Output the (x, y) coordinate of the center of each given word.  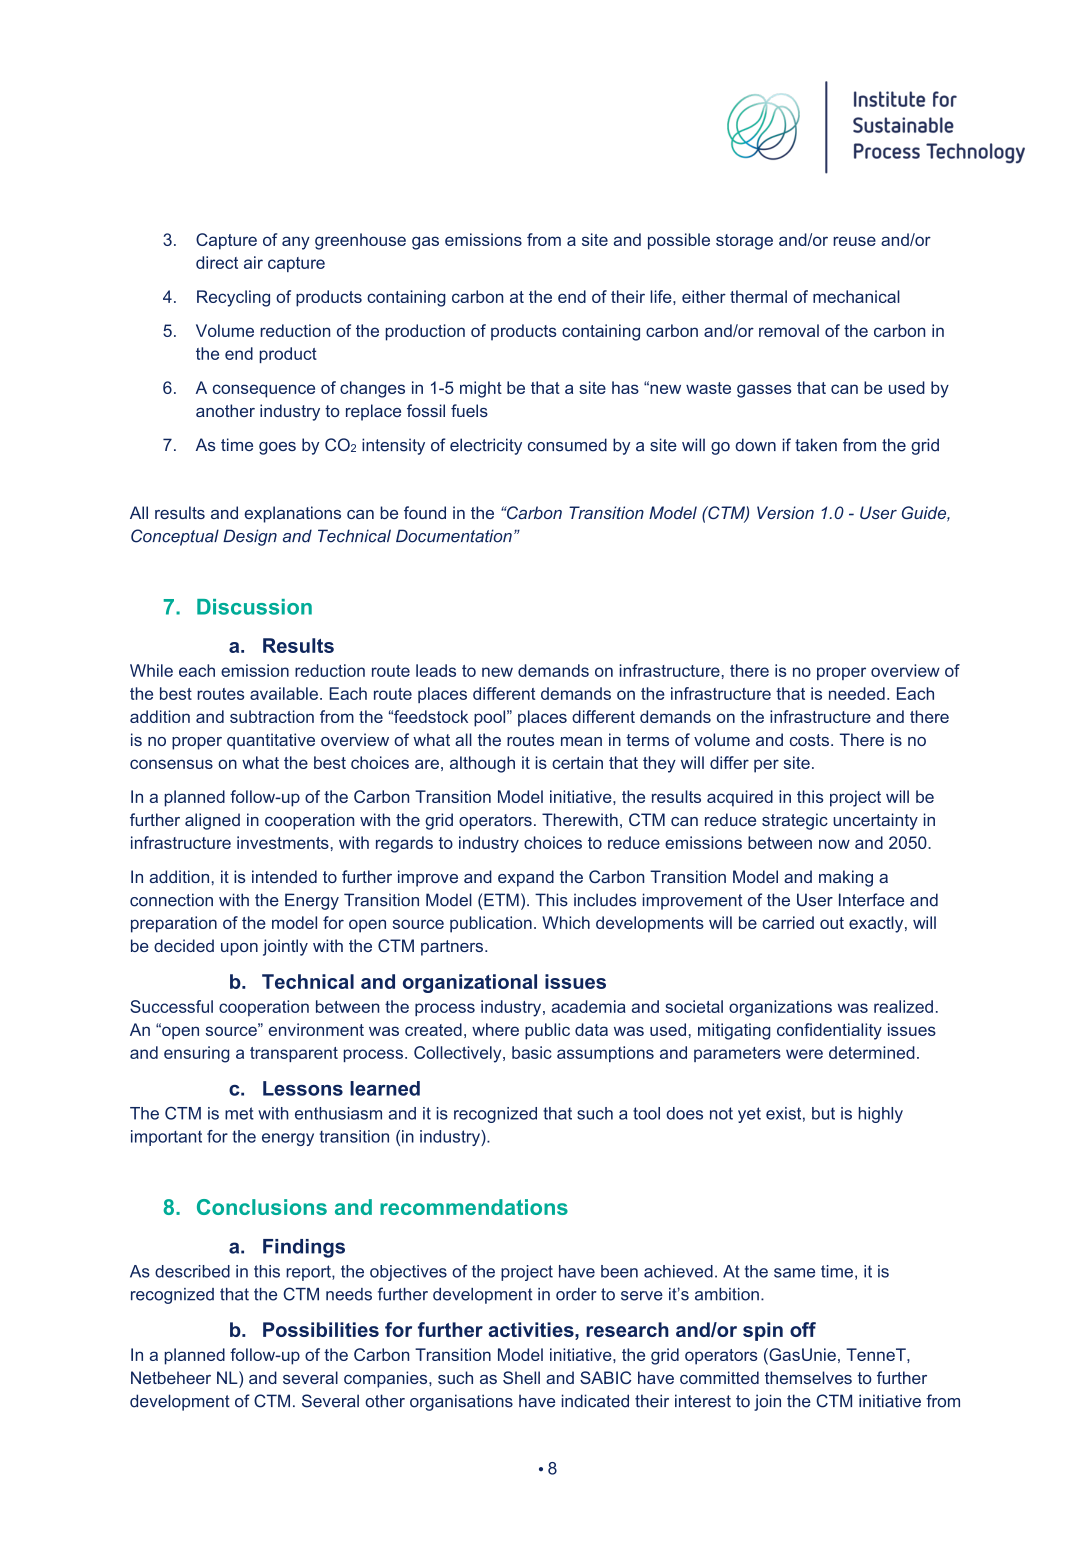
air (253, 262)
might (481, 389)
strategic (795, 821)
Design (250, 537)
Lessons (303, 1088)
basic (532, 1052)
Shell (521, 1377)
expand (526, 878)
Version (785, 512)
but (823, 1113)
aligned (212, 821)
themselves (808, 1377)
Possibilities (321, 1329)
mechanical (856, 296)
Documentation (454, 536)
